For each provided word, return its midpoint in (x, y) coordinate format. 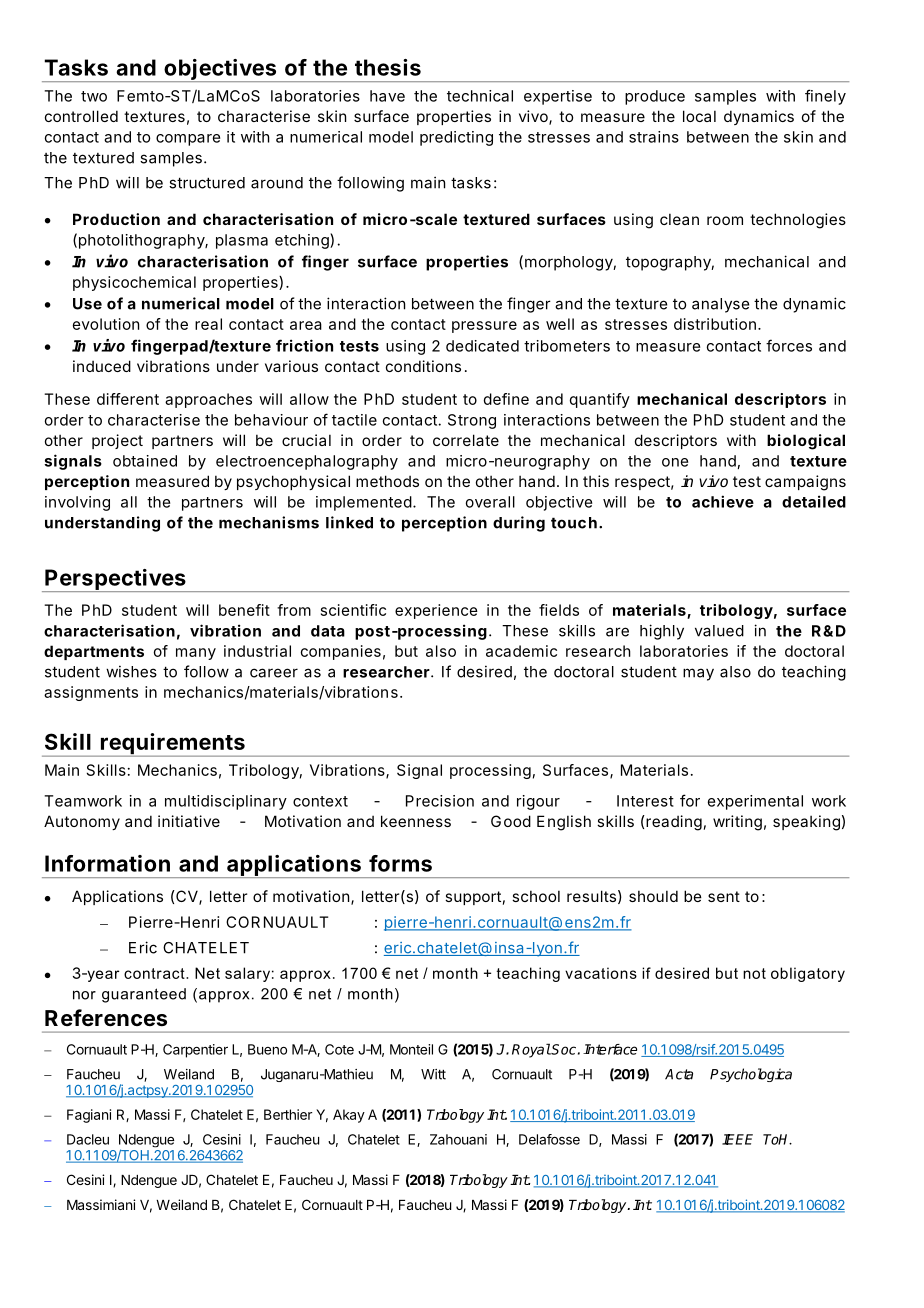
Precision (440, 801)
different (128, 399)
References (106, 1018)
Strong (472, 421)
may (698, 674)
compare (188, 140)
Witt (433, 1074)
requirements (172, 745)
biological (806, 442)
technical (480, 96)
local (699, 116)
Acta (679, 1074)
